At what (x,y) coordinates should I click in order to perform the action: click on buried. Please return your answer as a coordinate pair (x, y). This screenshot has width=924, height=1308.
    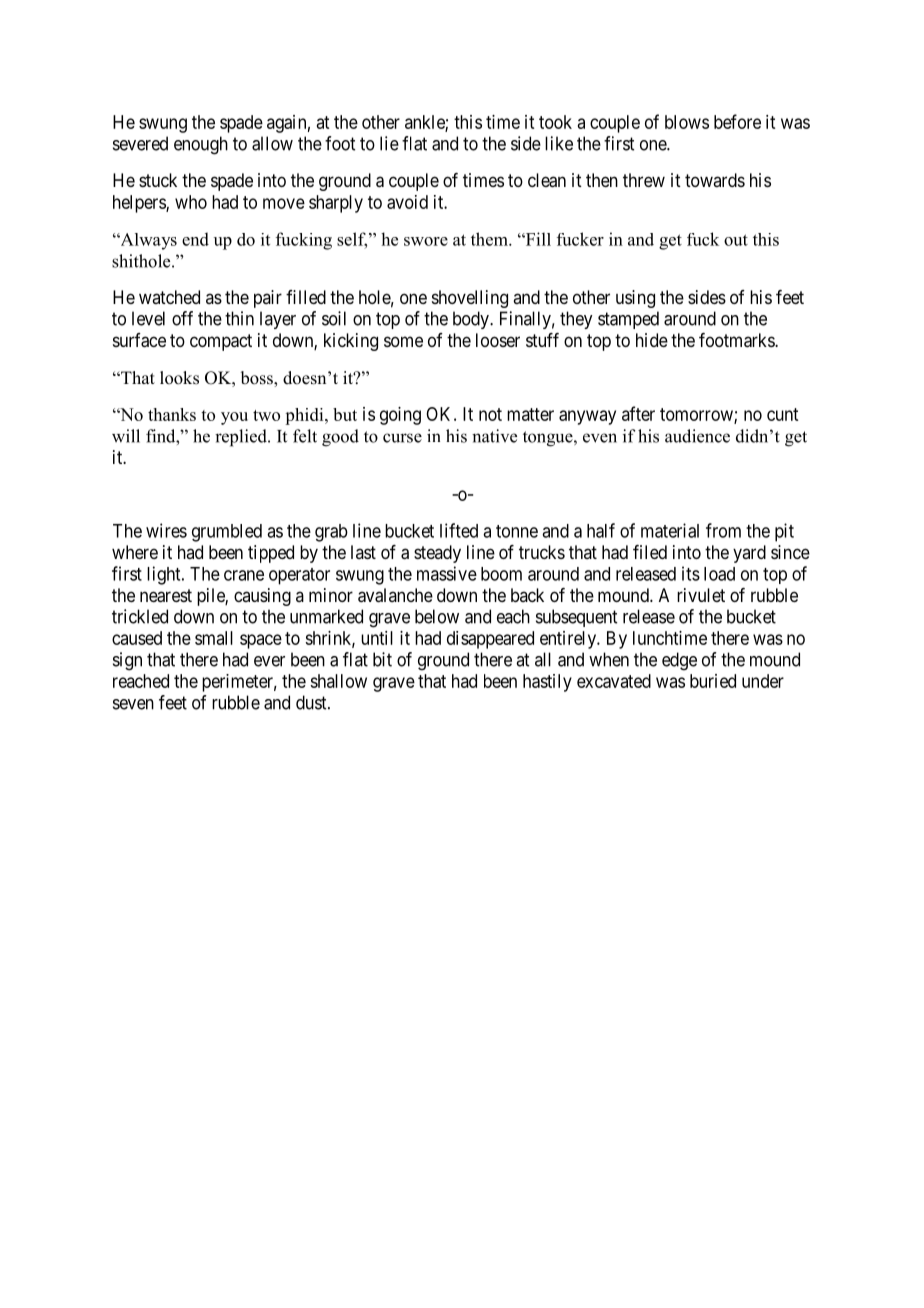
    Looking at the image, I should click on (713, 681).
